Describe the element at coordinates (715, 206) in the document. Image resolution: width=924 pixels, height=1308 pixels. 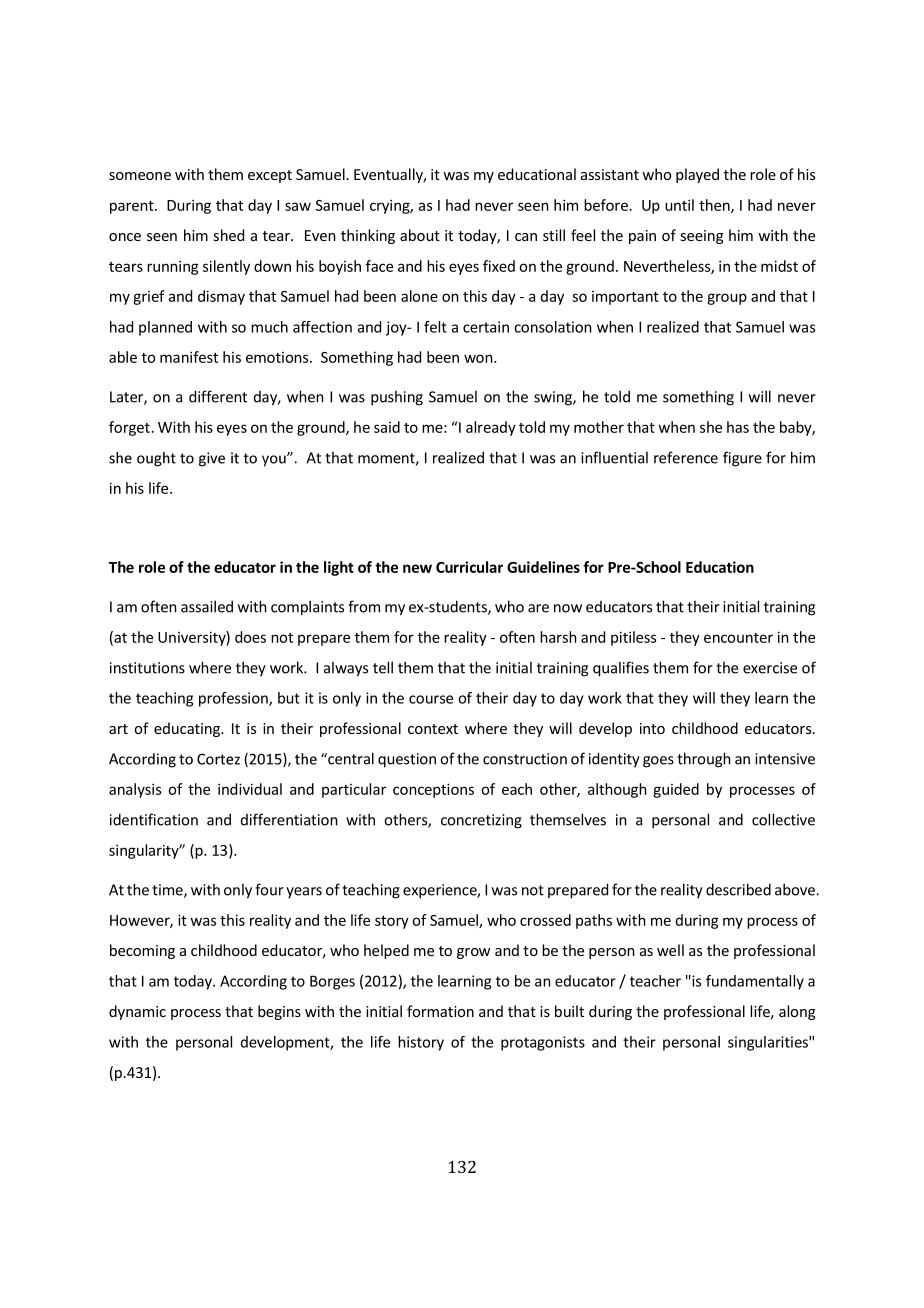
I see `then` at that location.
